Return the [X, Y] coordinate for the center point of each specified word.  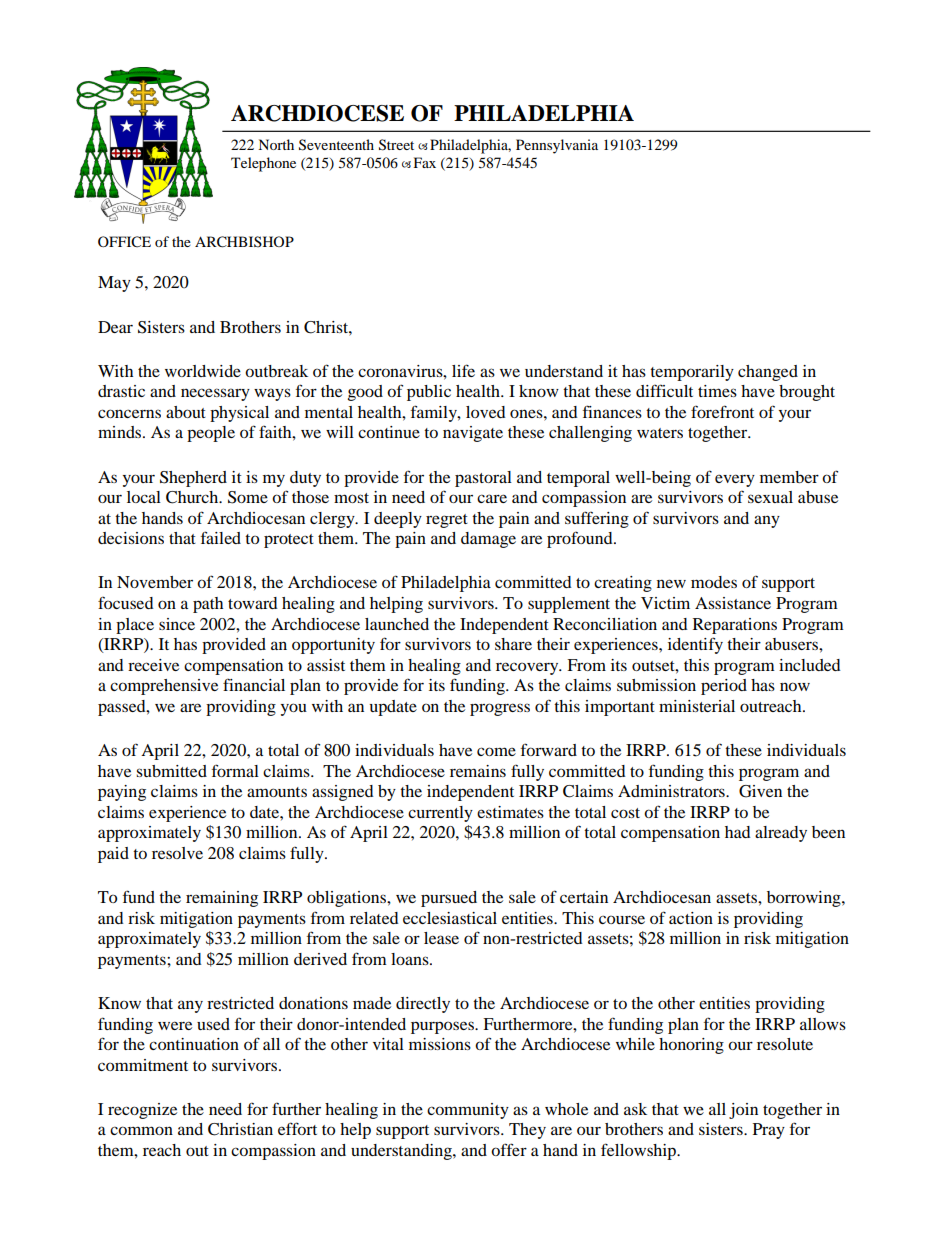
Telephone [263, 164]
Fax [425, 162]
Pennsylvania [557, 146]
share [513, 644]
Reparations [735, 626]
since [177, 624]
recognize [142, 1111]
